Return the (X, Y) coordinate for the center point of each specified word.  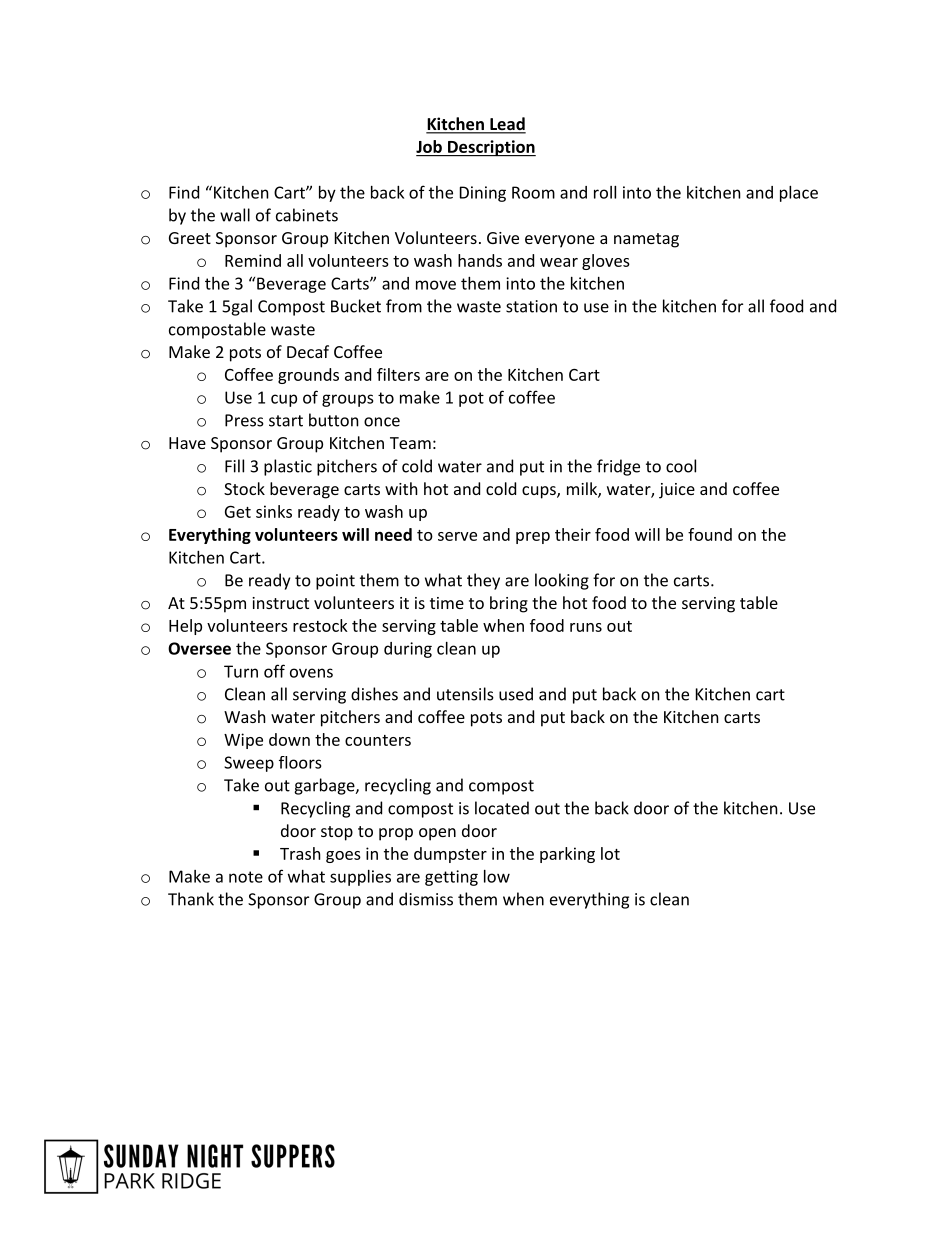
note (246, 877)
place (799, 194)
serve (457, 536)
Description (491, 148)
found (710, 534)
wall (235, 215)
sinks (274, 511)
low (497, 876)
